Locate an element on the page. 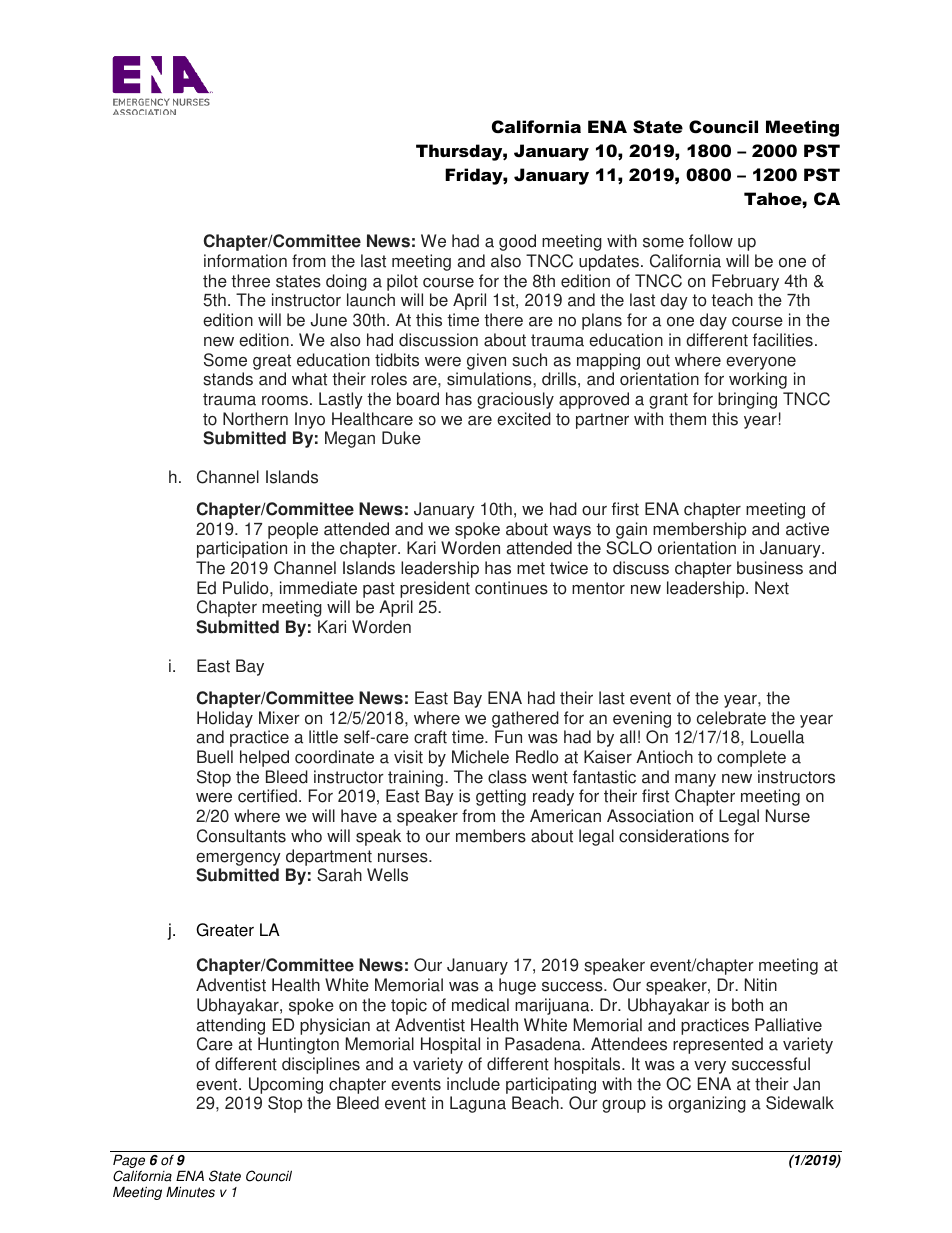  people is located at coordinates (292, 532).
